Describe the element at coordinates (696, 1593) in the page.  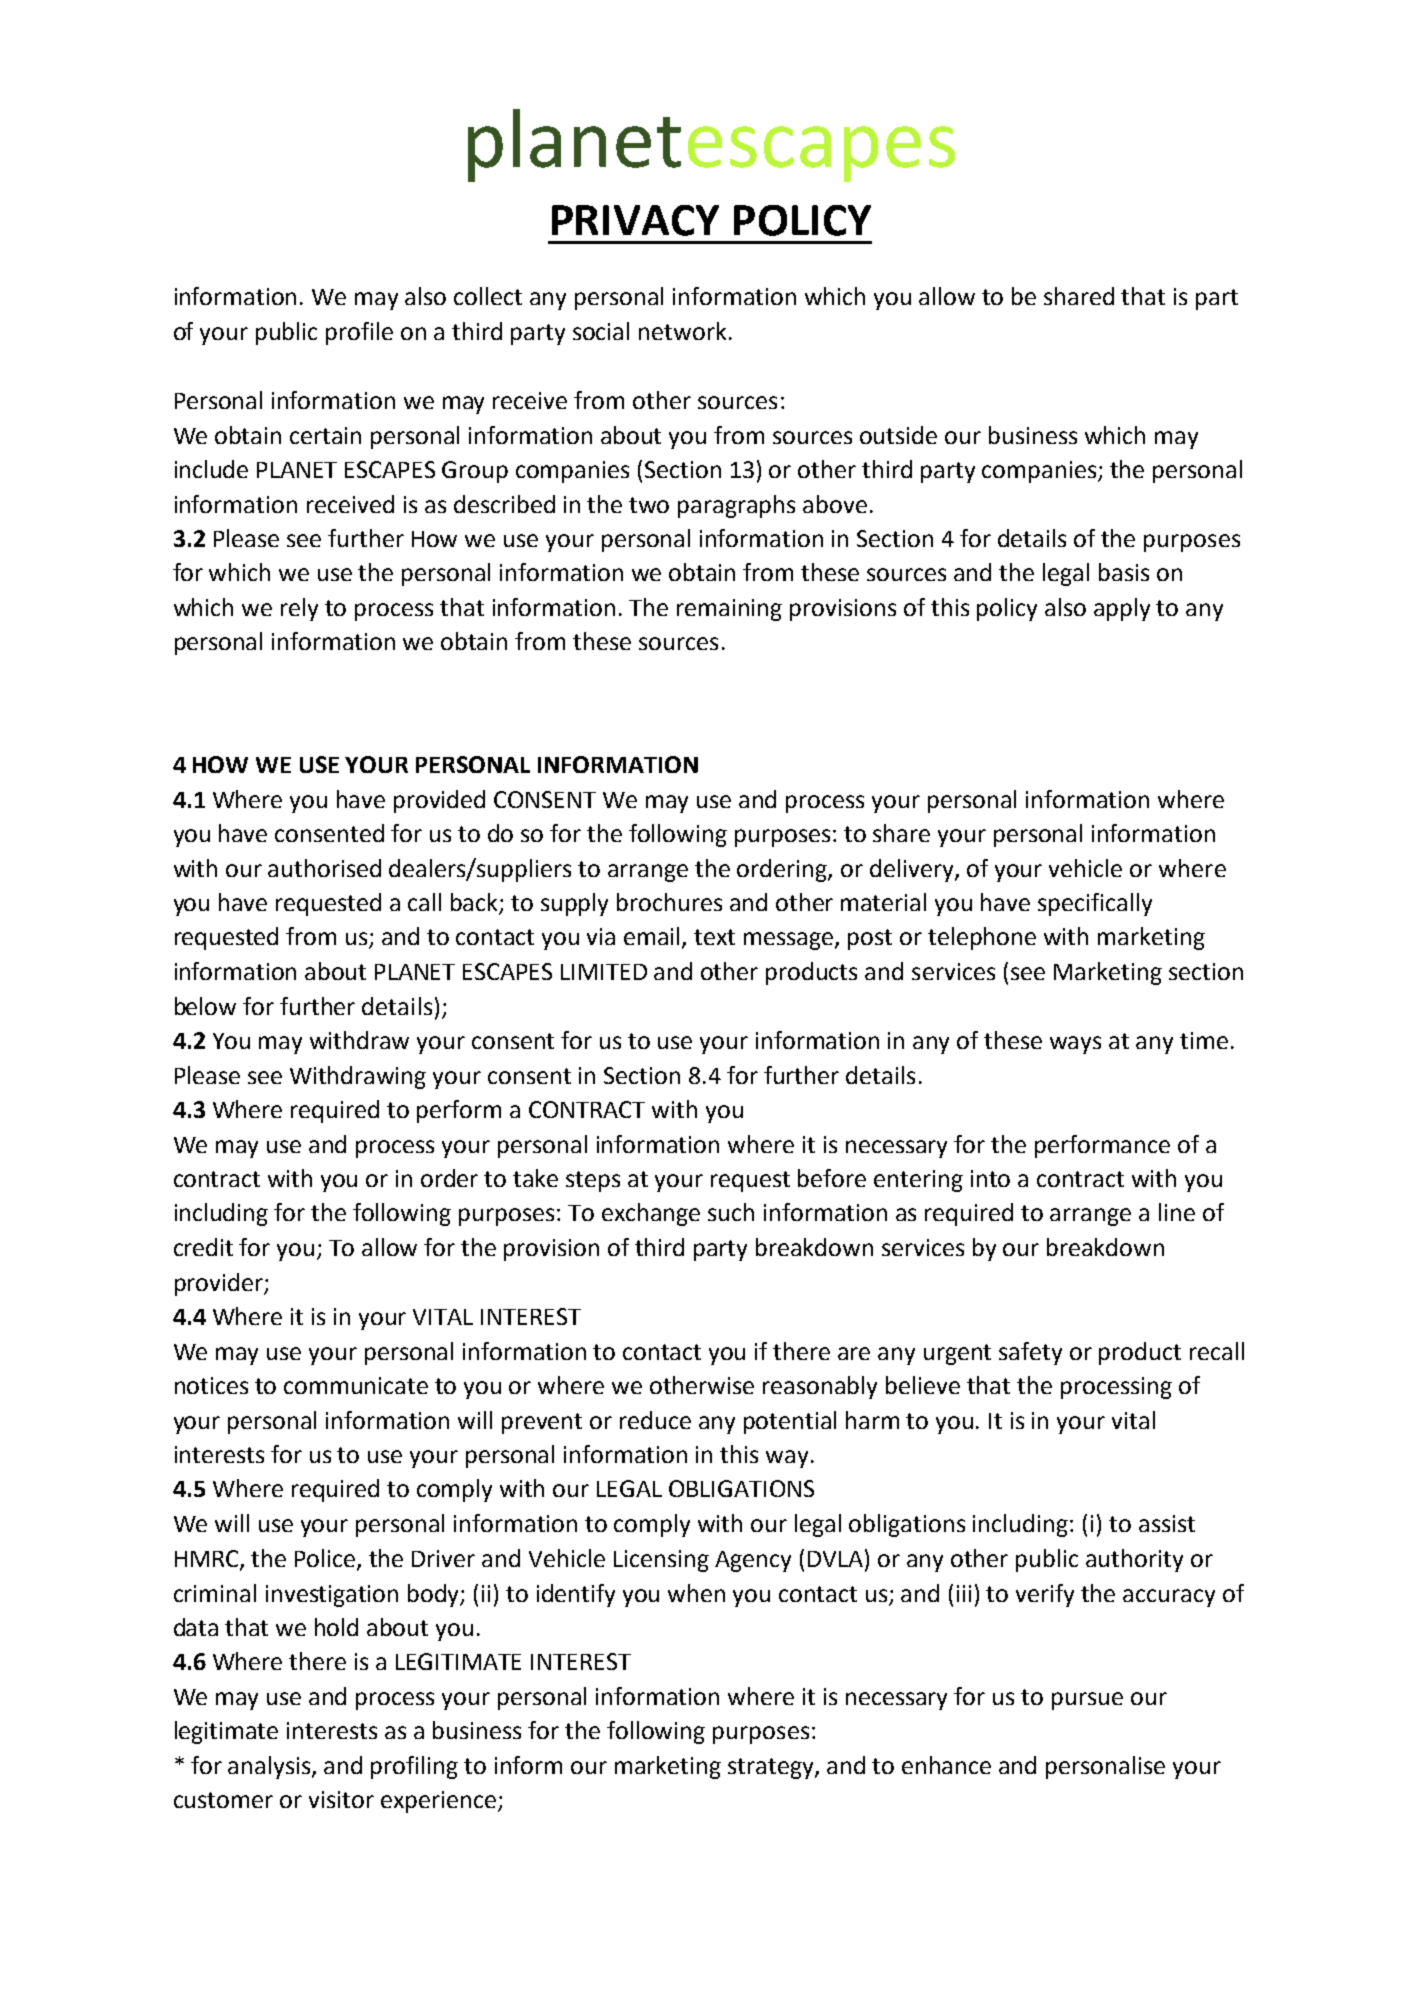
I see `when` at that location.
